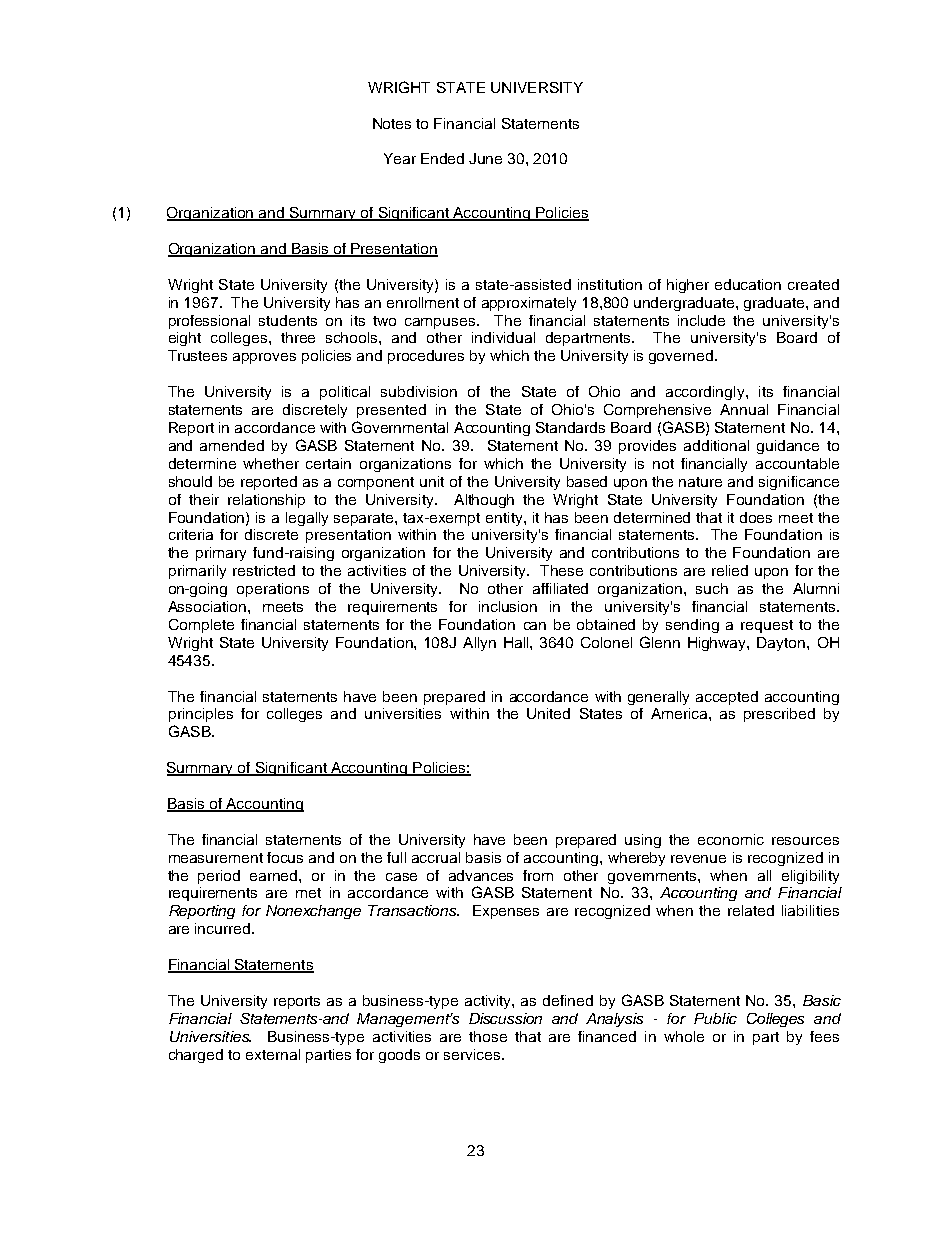  What do you see at coordinates (508, 606) in the image?
I see `inclusion` at bounding box center [508, 606].
